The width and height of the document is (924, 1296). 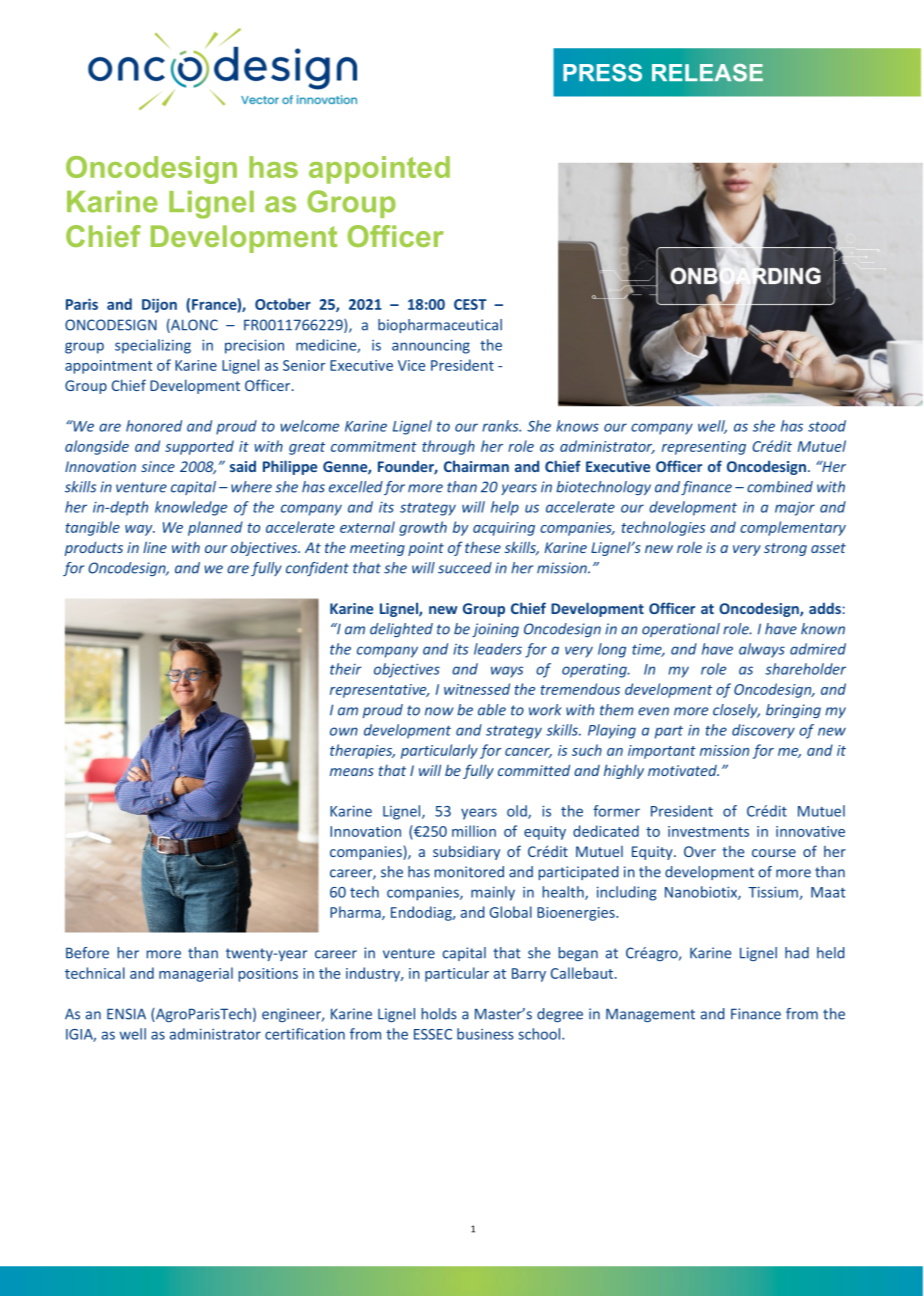 What do you see at coordinates (196, 974) in the document?
I see `managerial` at bounding box center [196, 974].
